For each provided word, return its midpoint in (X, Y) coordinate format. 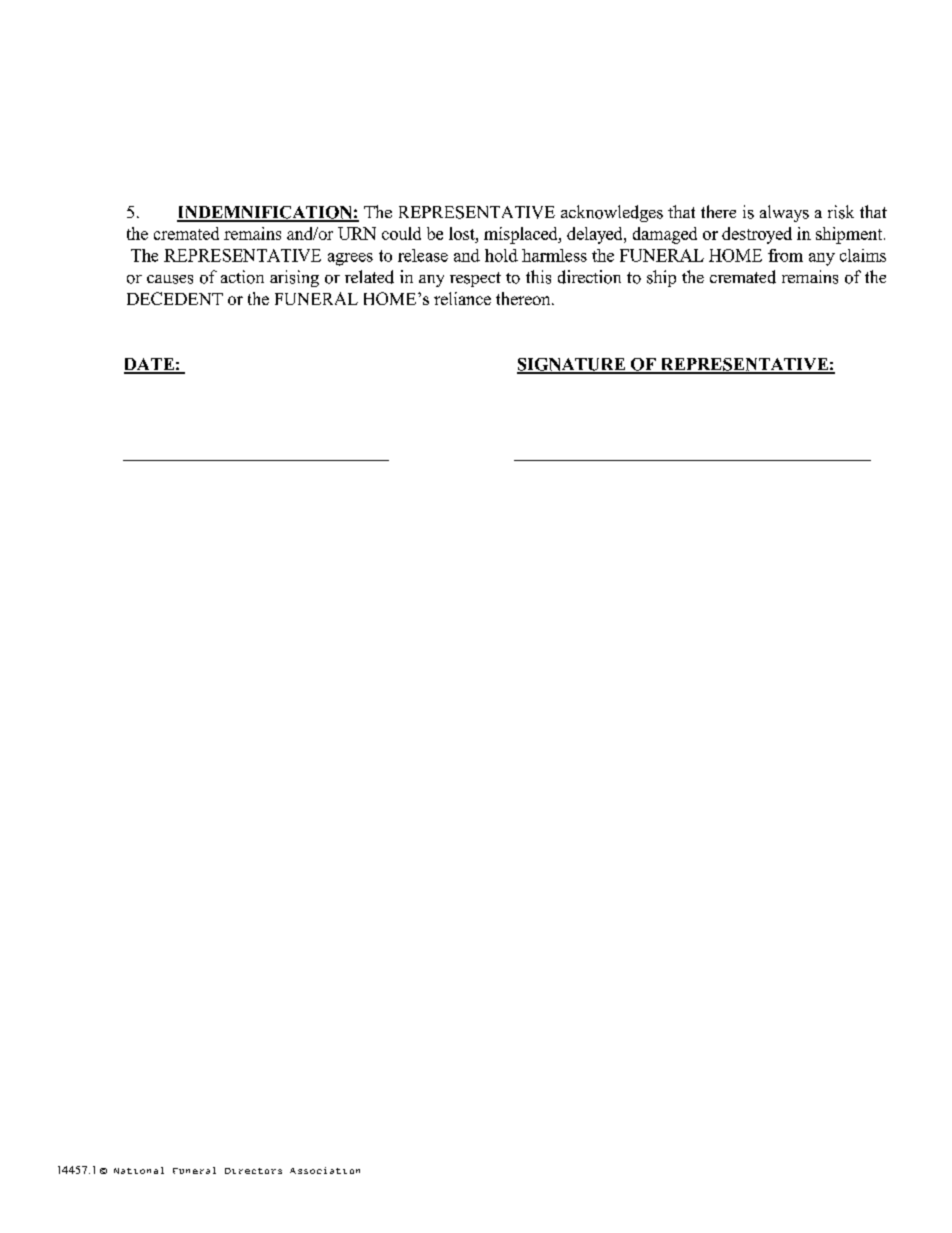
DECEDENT (175, 298)
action (242, 277)
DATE (150, 365)
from (785, 255)
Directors (253, 1171)
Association (325, 1170)
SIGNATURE (572, 365)
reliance (462, 298)
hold (501, 255)
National (139, 1170)
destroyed (757, 235)
